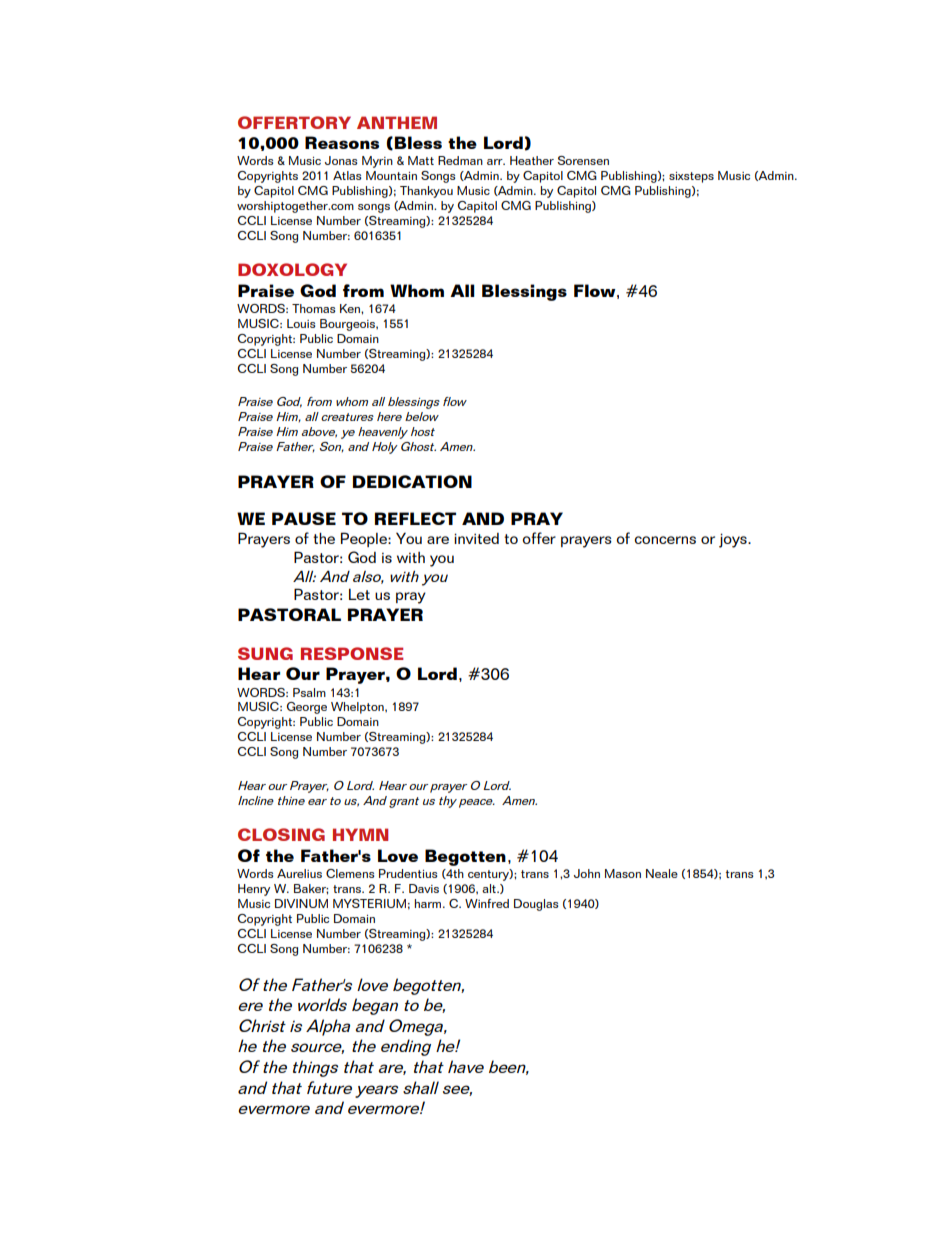 This screenshot has width=952, height=1233. Describe the element at coordinates (460, 160) in the screenshot. I see `Redman` at that location.
